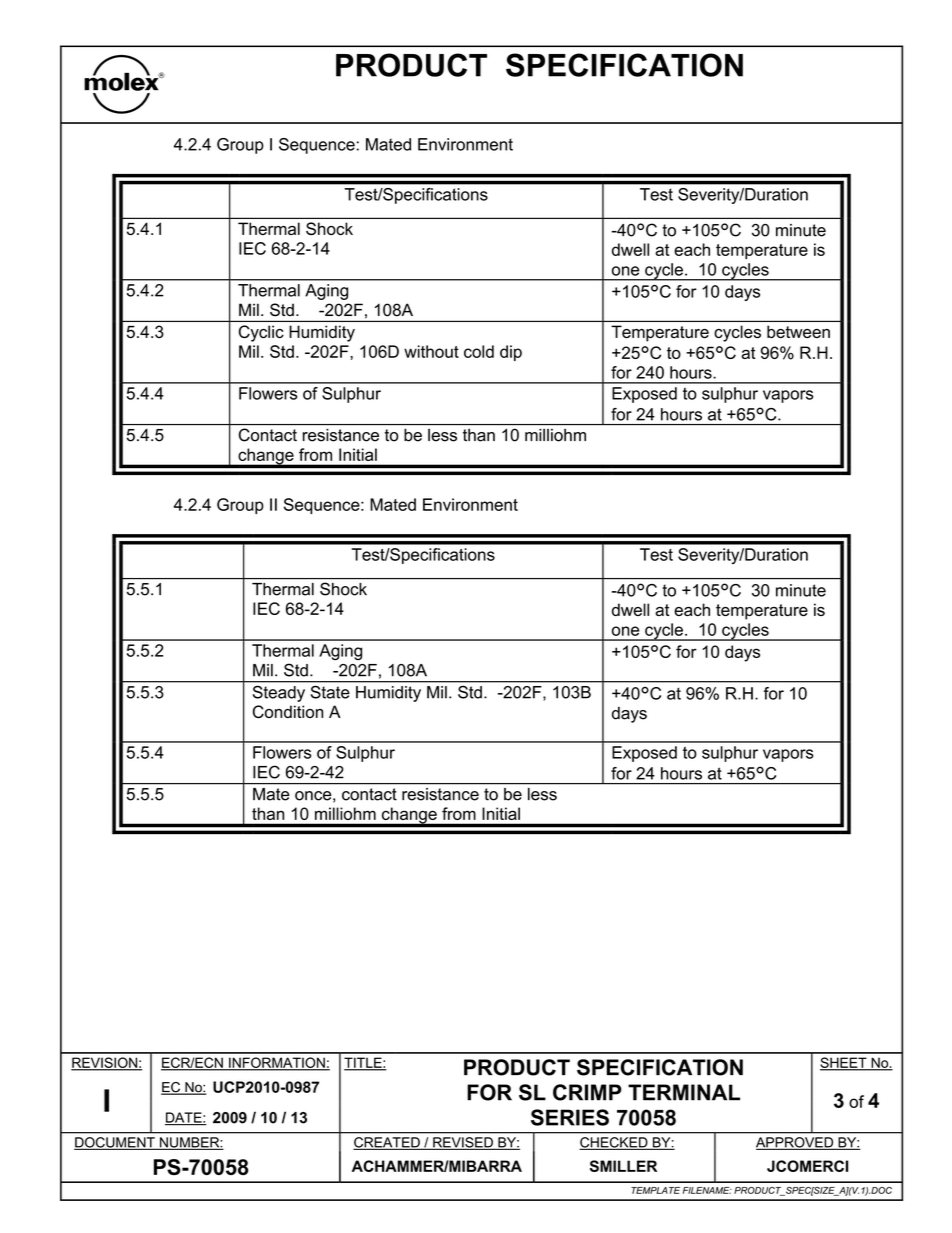  I want to click on State, so click(330, 692).
